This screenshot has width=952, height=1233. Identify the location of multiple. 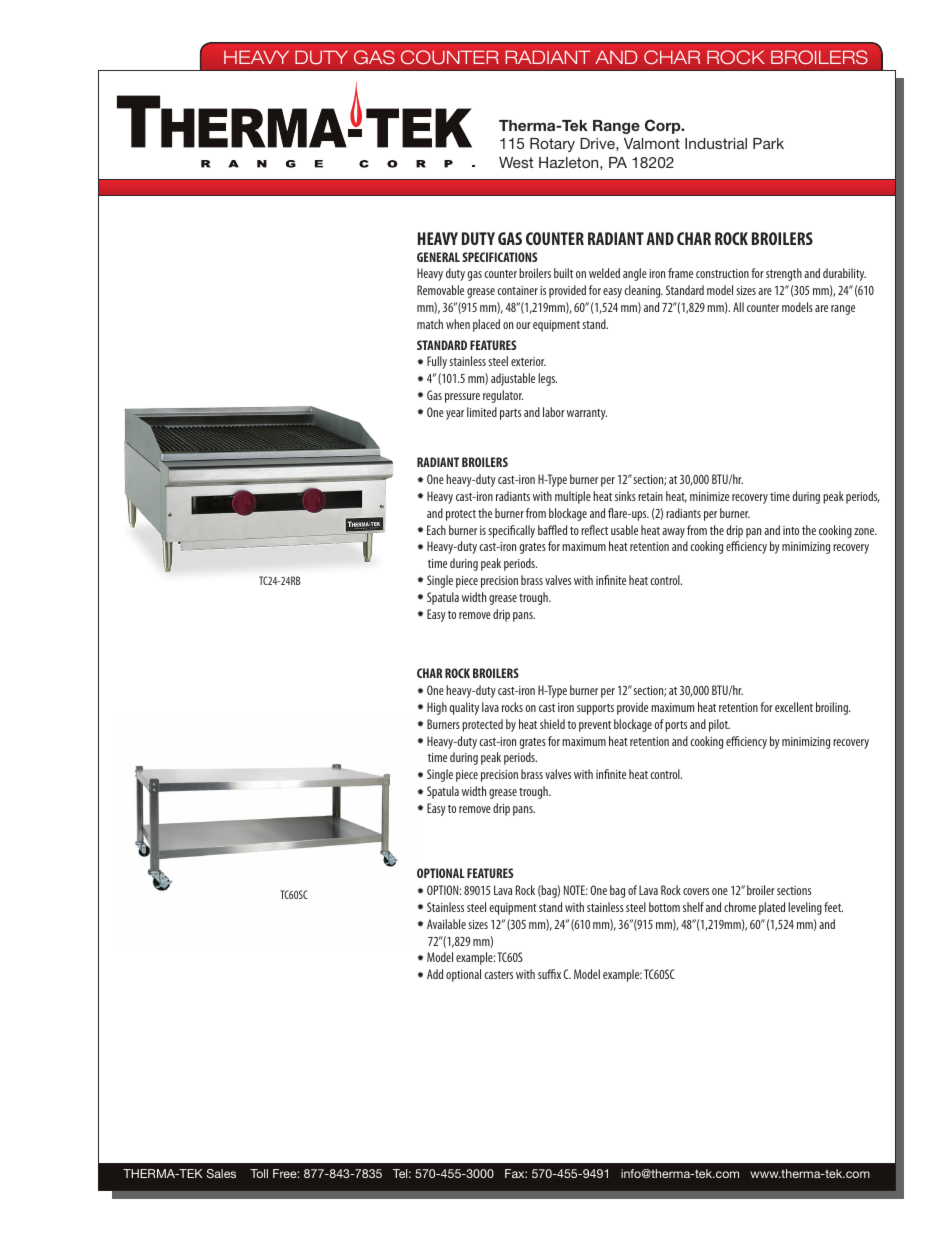
(573, 497).
